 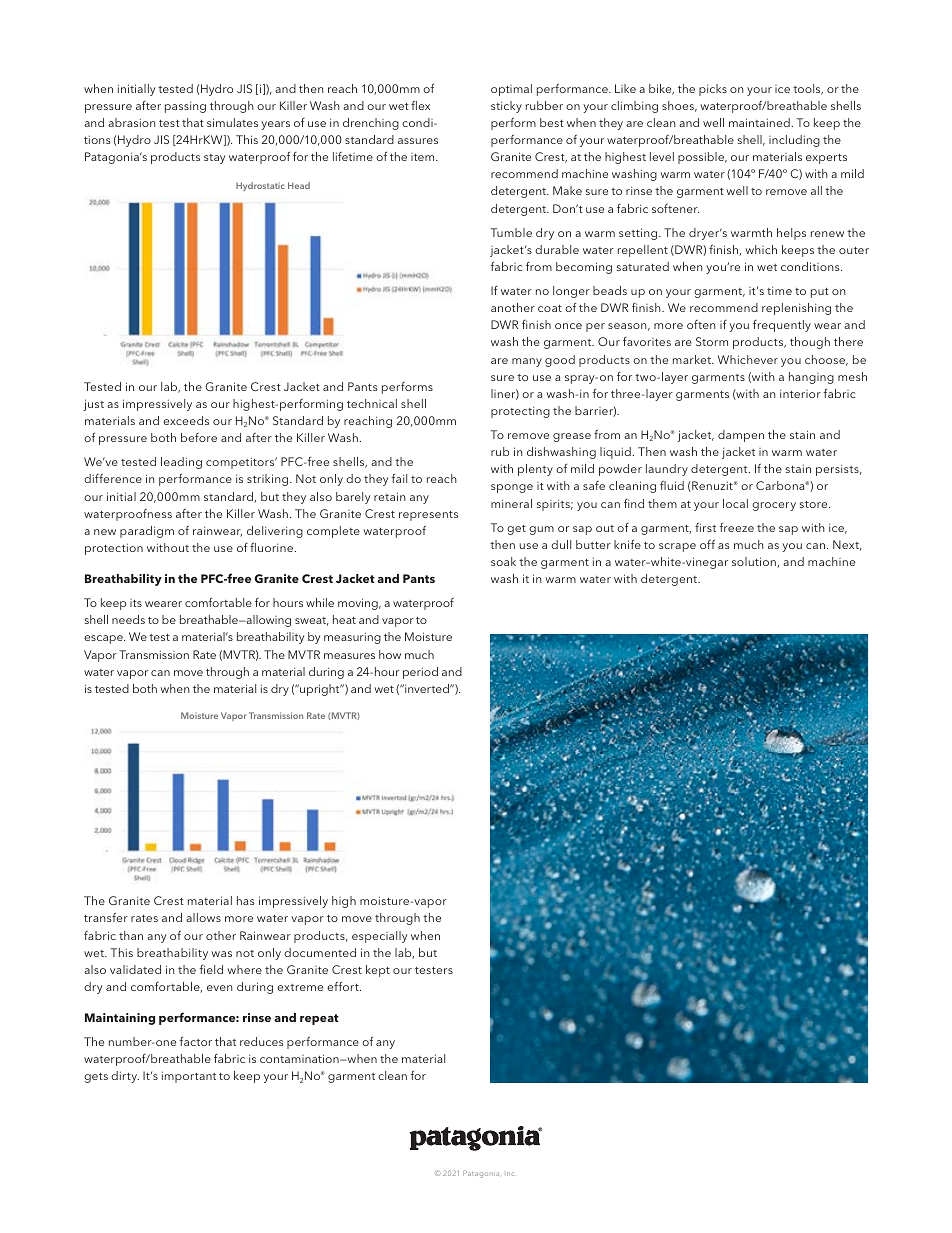 I want to click on passing, so click(x=185, y=107).
